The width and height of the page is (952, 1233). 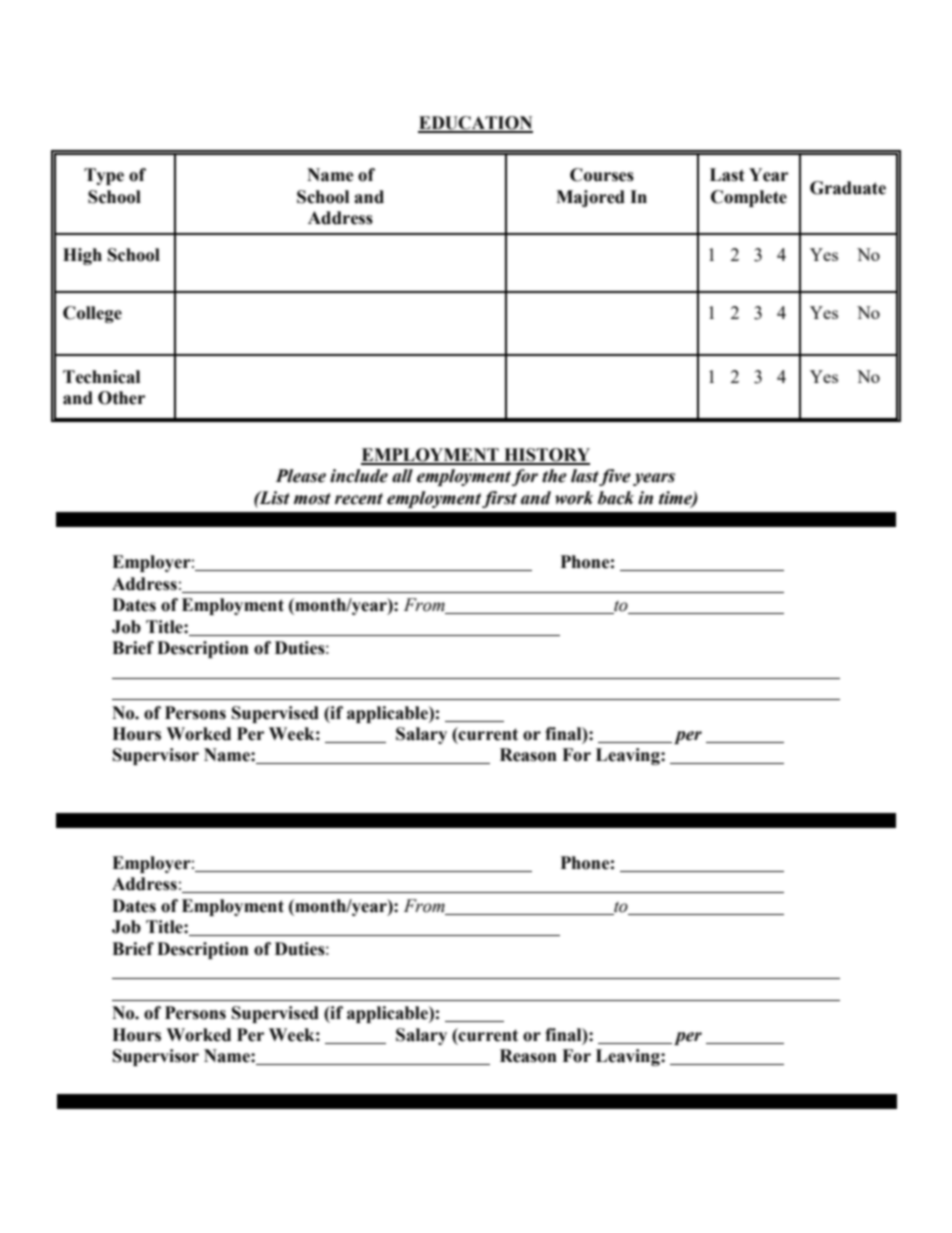 I want to click on College, so click(x=92, y=314).
